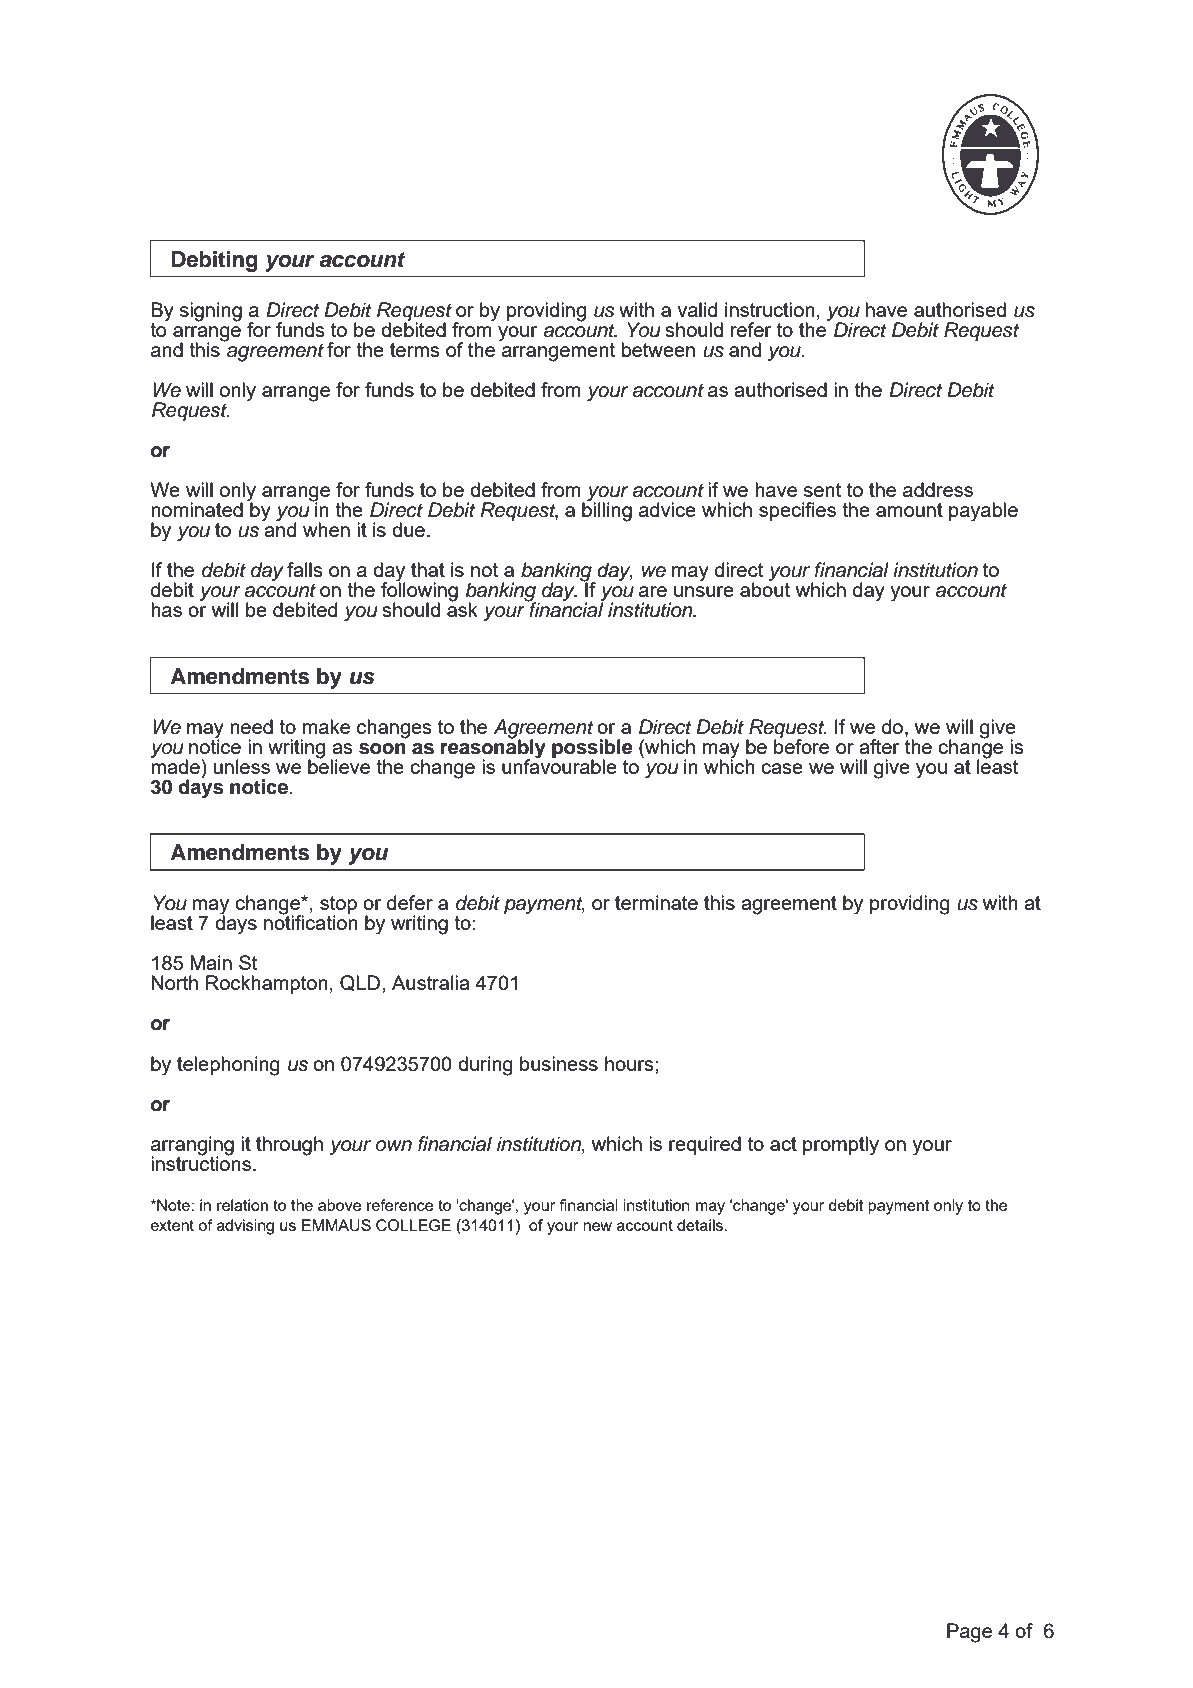  I want to click on after, so click(879, 746).
